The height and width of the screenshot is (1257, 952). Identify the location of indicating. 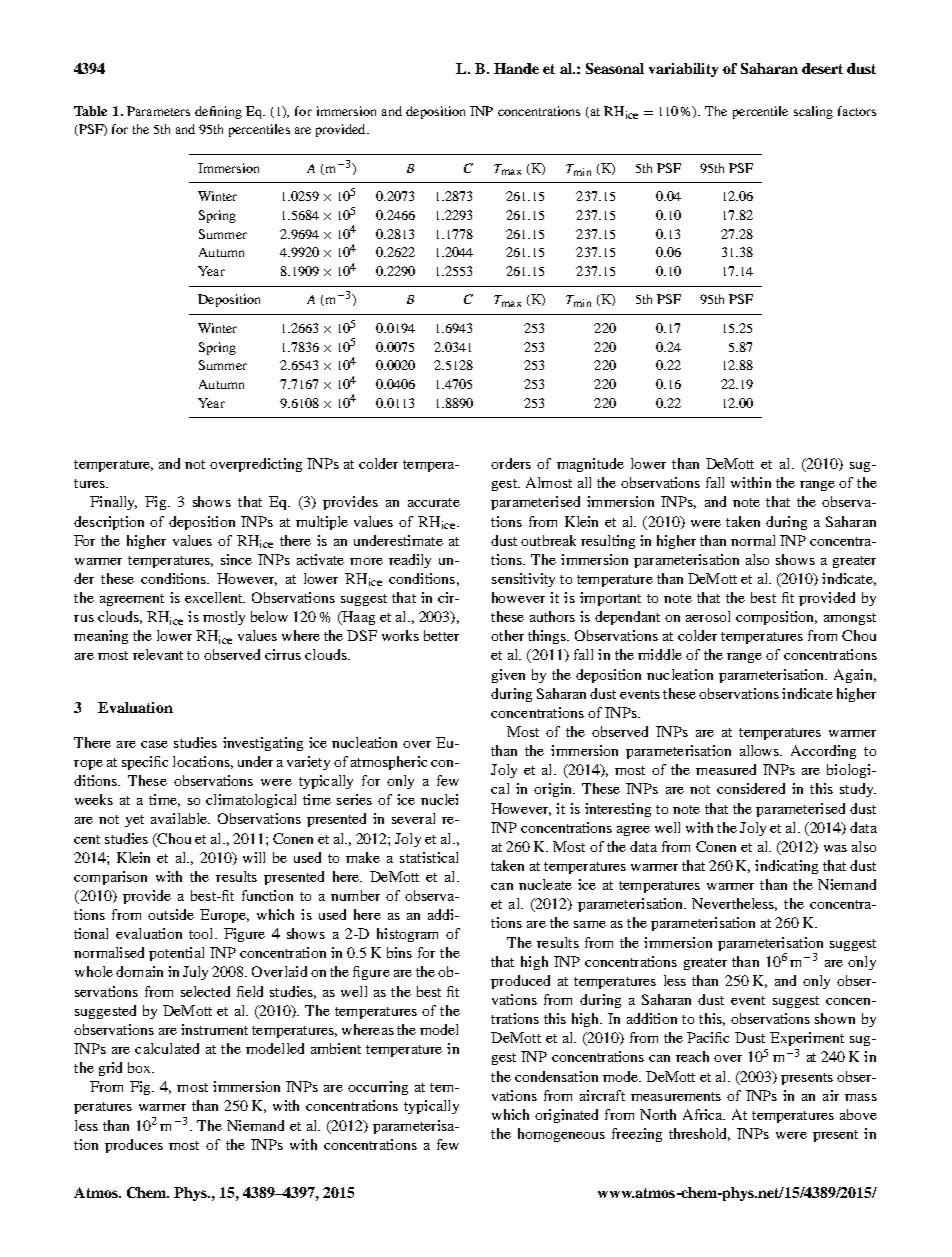
(786, 867).
